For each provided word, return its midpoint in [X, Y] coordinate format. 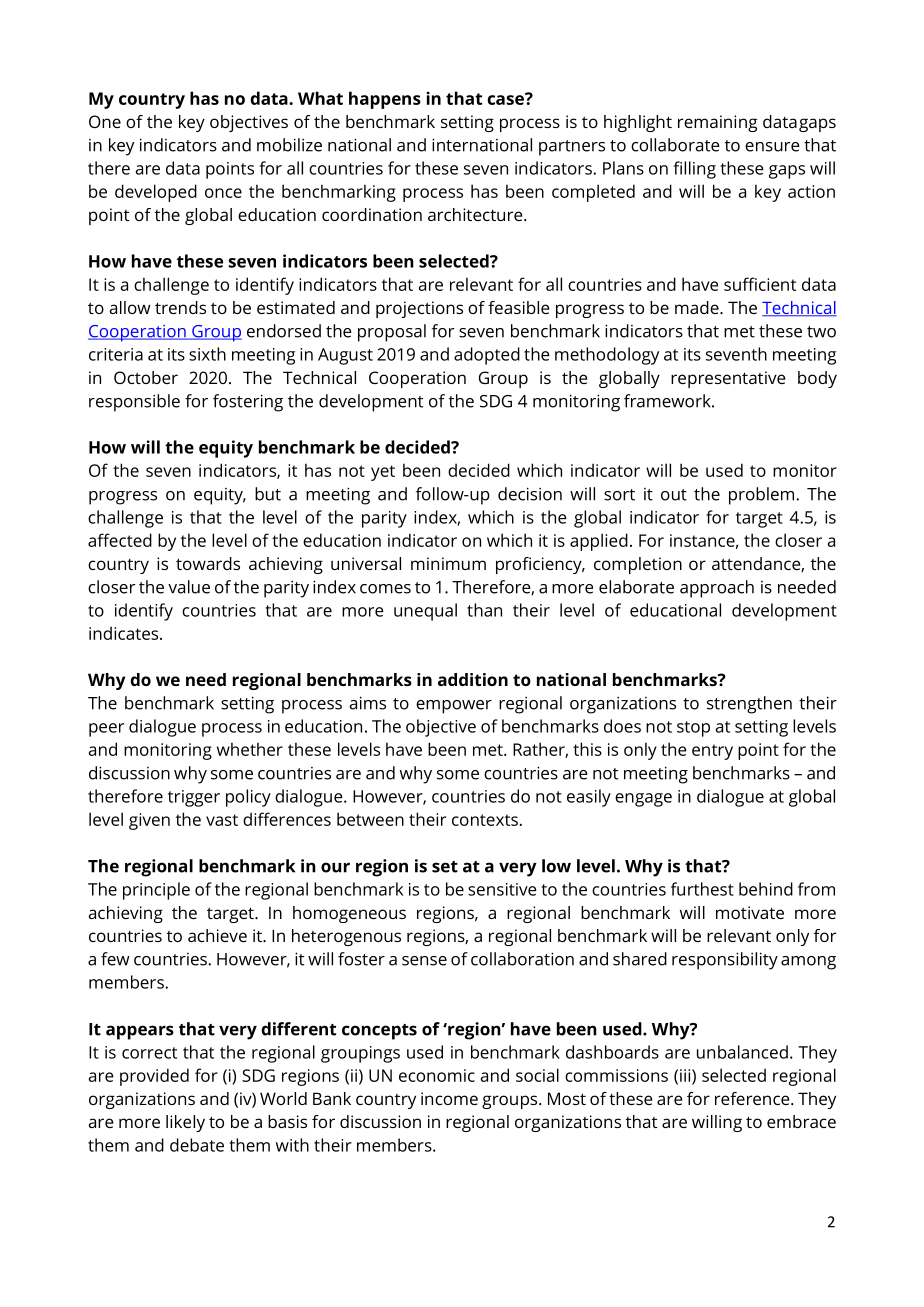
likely [185, 1123]
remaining [717, 123]
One [105, 121]
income [449, 1098]
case [506, 99]
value [189, 587]
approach [717, 589]
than [484, 610]
